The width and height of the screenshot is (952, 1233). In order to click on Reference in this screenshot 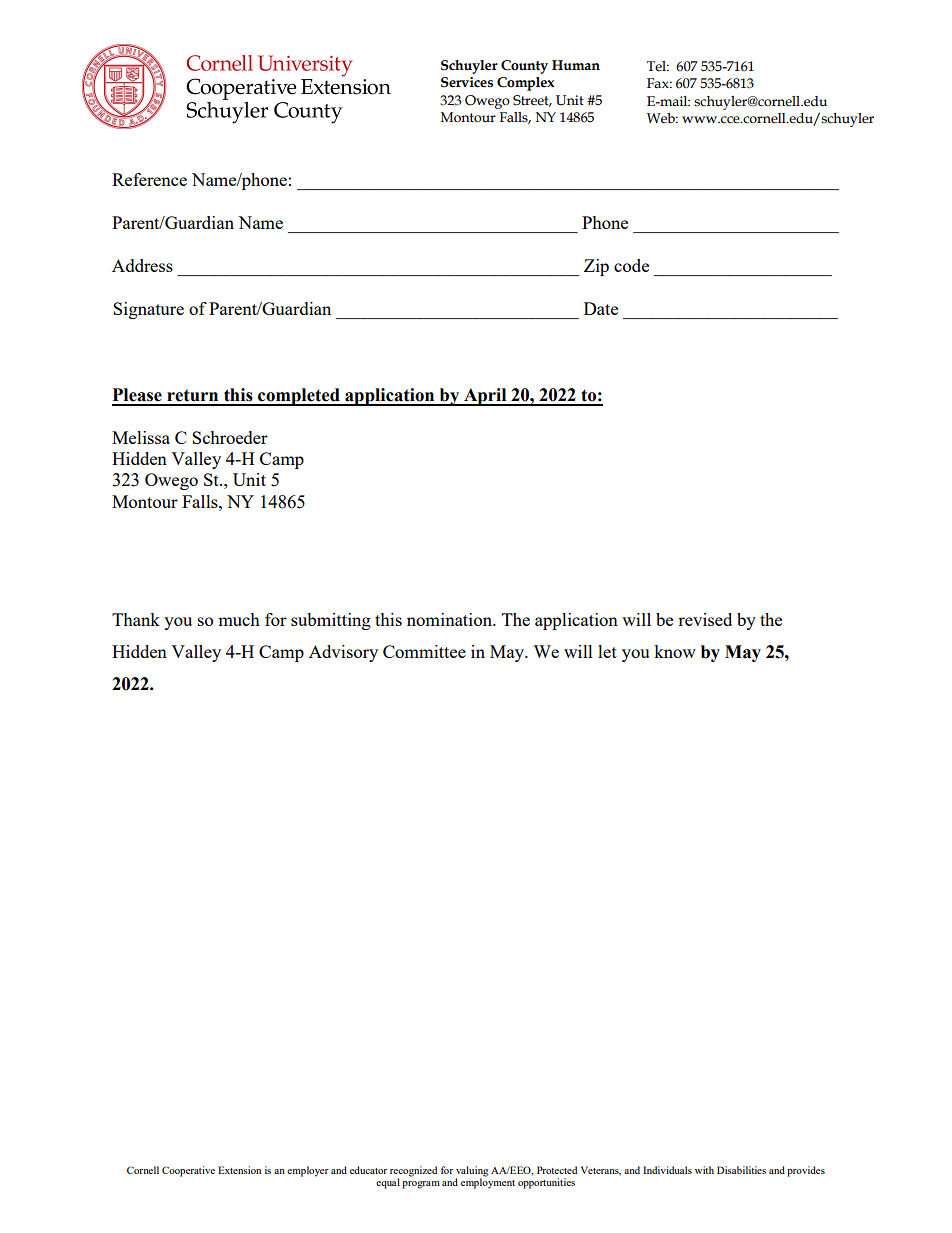, I will do `click(149, 179)`.
